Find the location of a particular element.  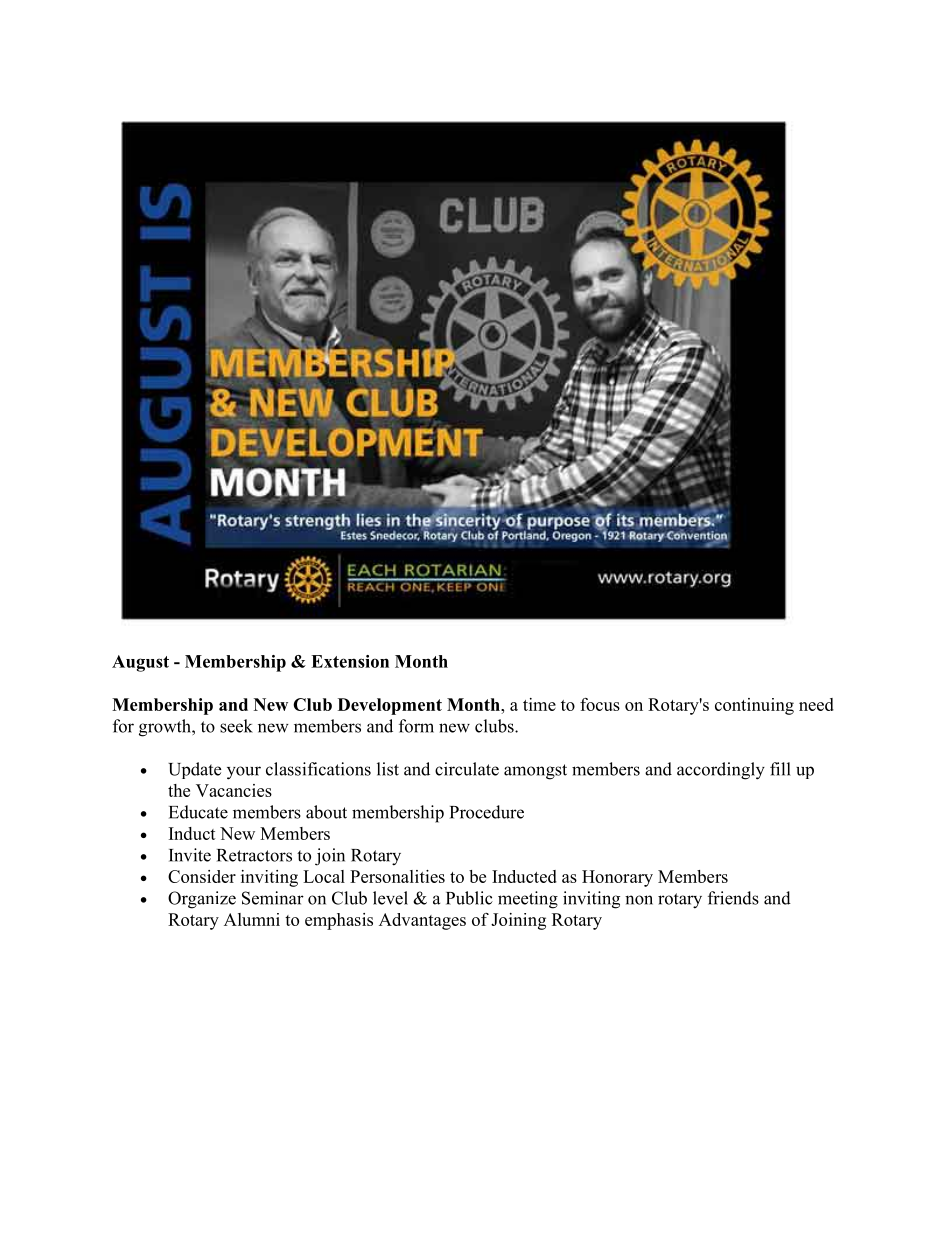

Advantages is located at coordinates (422, 921).
